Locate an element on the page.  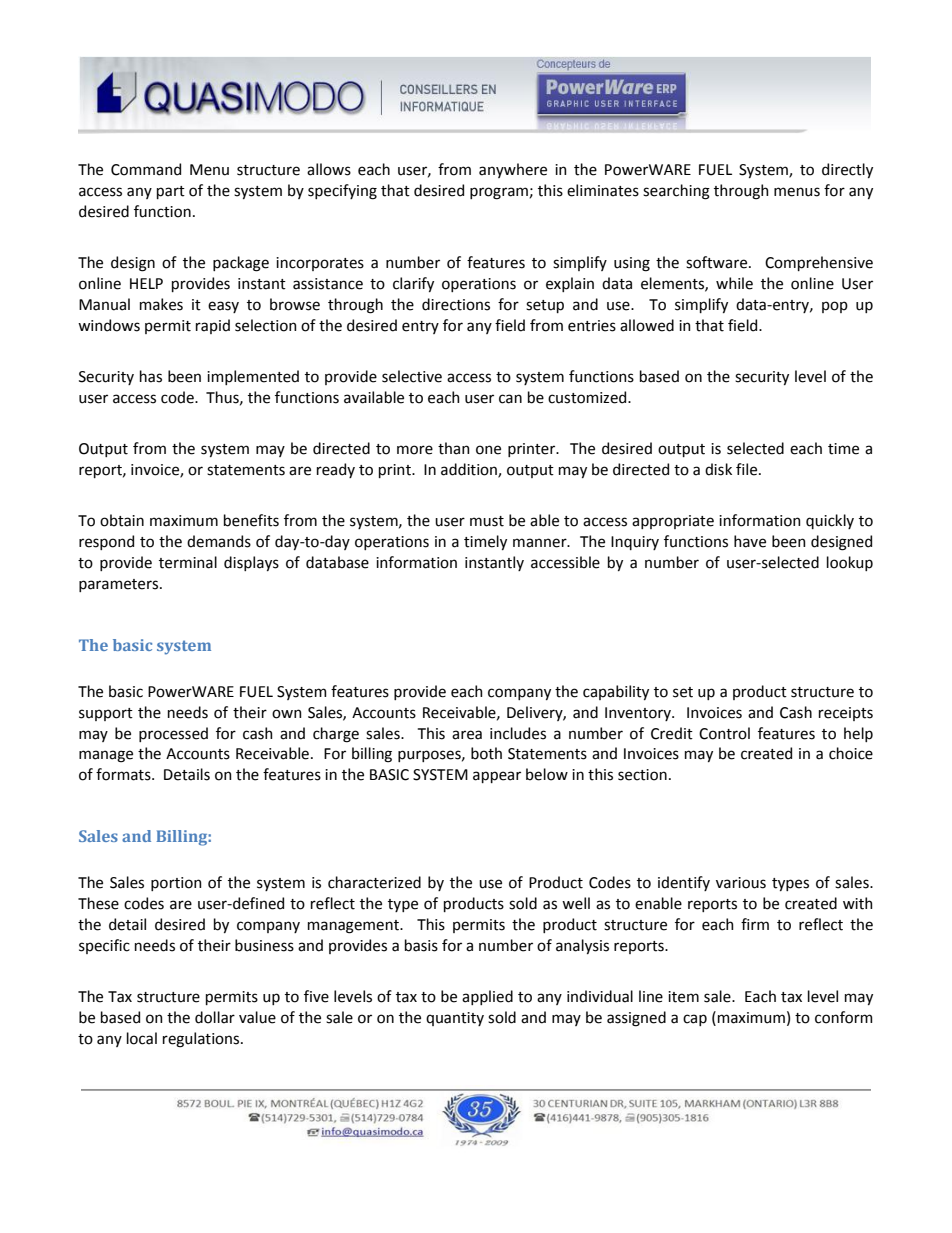
quantity is located at coordinates (455, 1019).
